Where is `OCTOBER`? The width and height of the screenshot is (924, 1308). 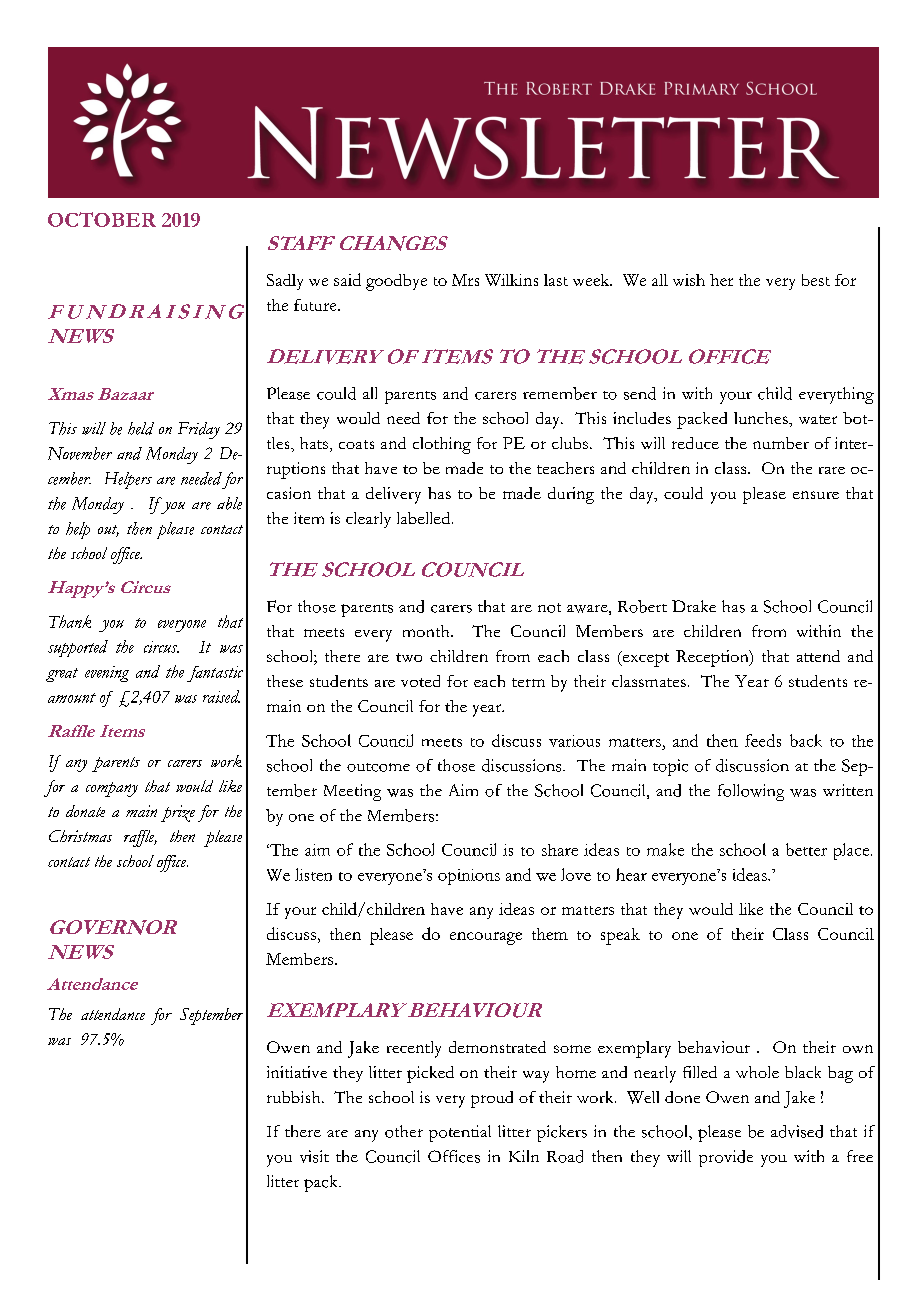 OCTOBER is located at coordinates (102, 219).
